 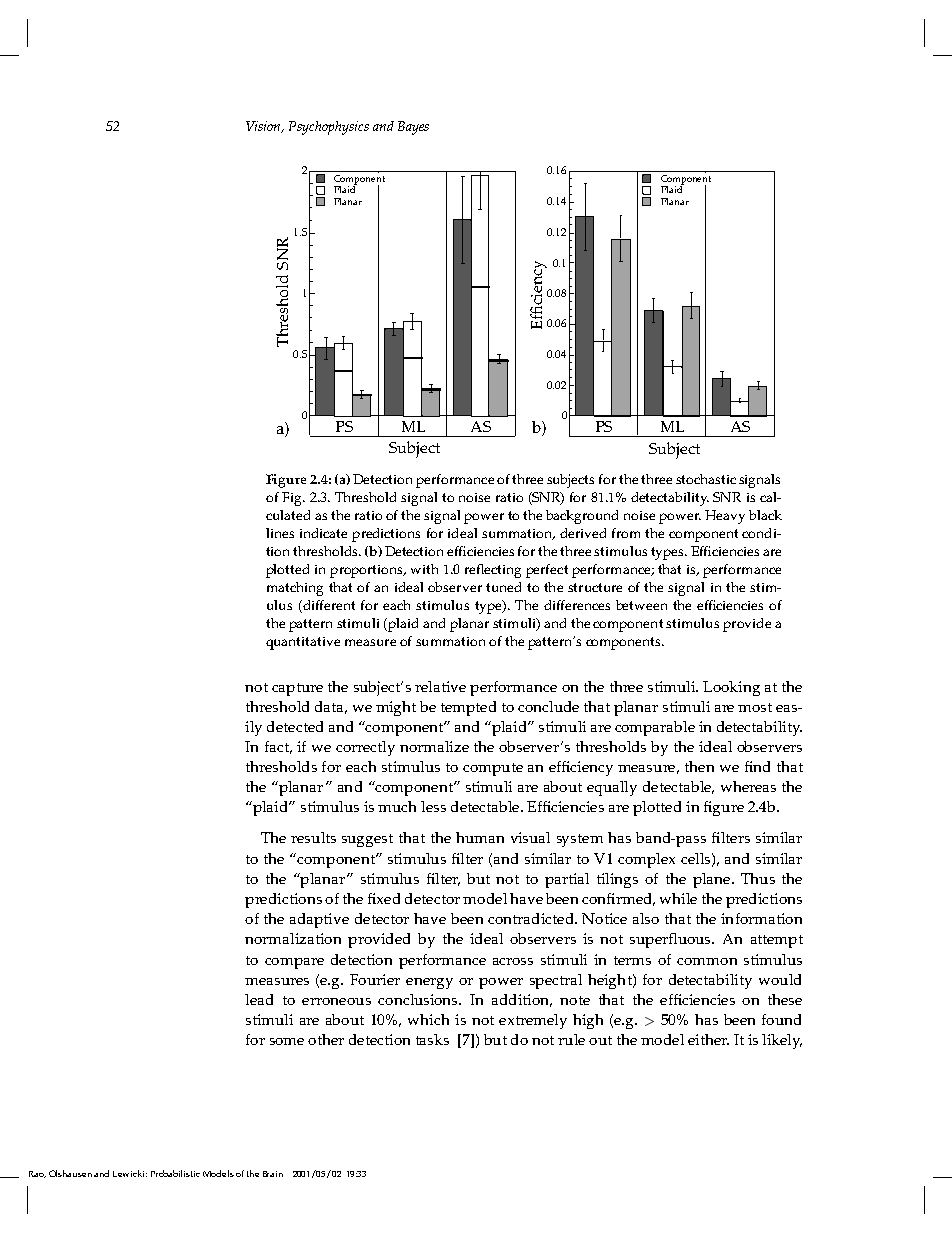 I want to click on lines, so click(x=280, y=533).
